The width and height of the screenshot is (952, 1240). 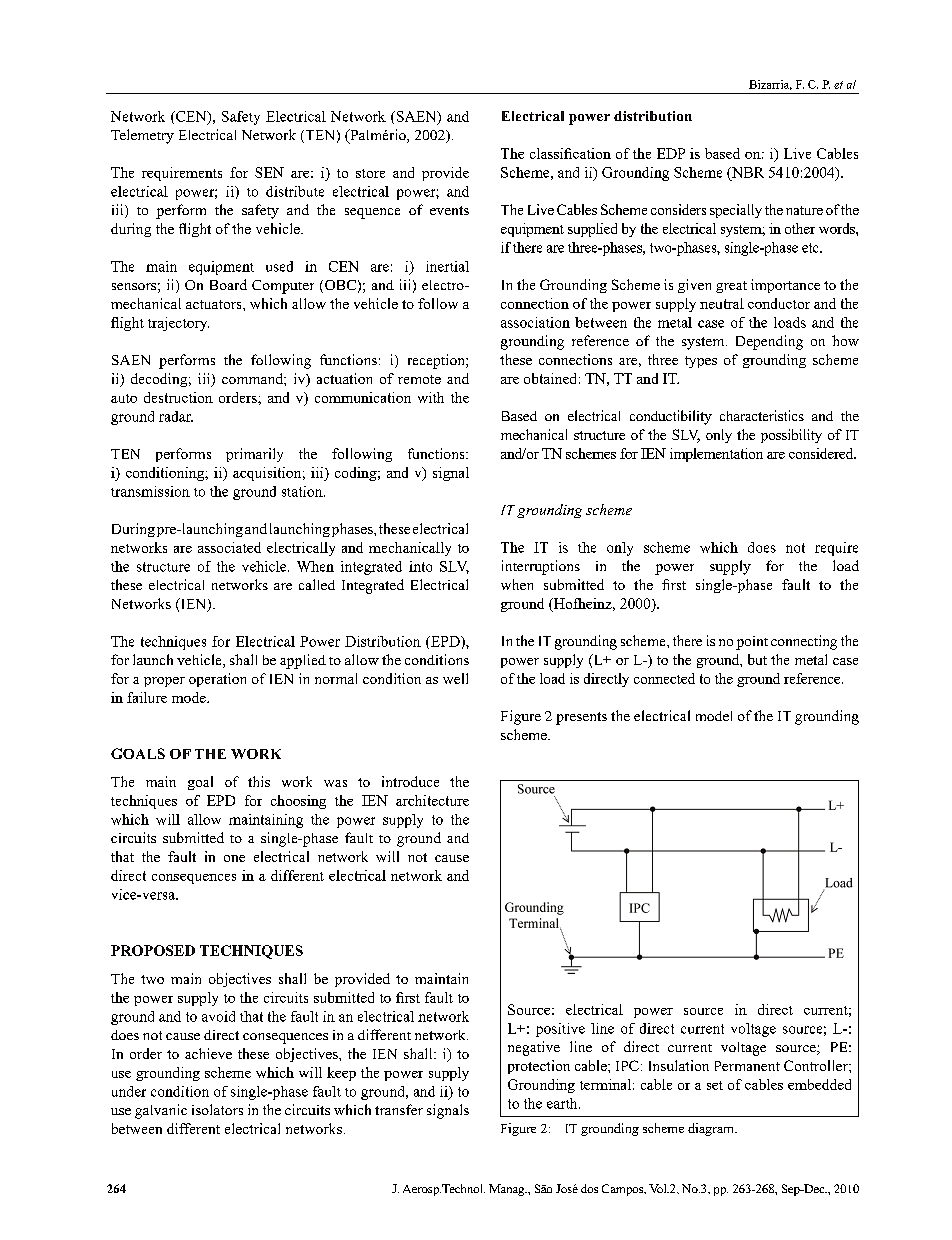 What do you see at coordinates (142, 136) in the screenshot?
I see `Telemetry` at bounding box center [142, 136].
